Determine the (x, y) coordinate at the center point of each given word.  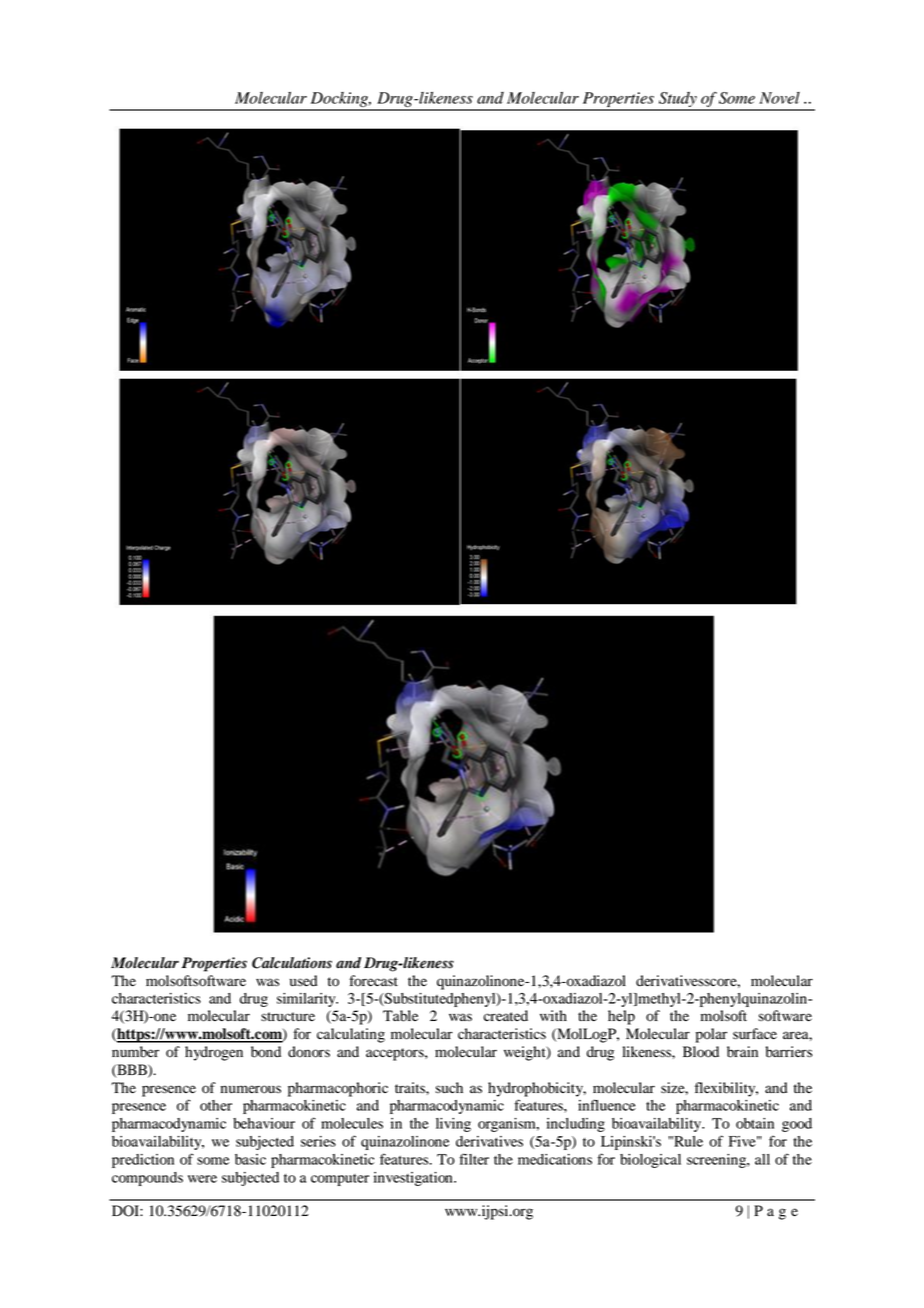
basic (250, 1159)
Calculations (292, 963)
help (621, 1017)
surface (755, 1034)
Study (678, 101)
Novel (779, 98)
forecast (373, 981)
